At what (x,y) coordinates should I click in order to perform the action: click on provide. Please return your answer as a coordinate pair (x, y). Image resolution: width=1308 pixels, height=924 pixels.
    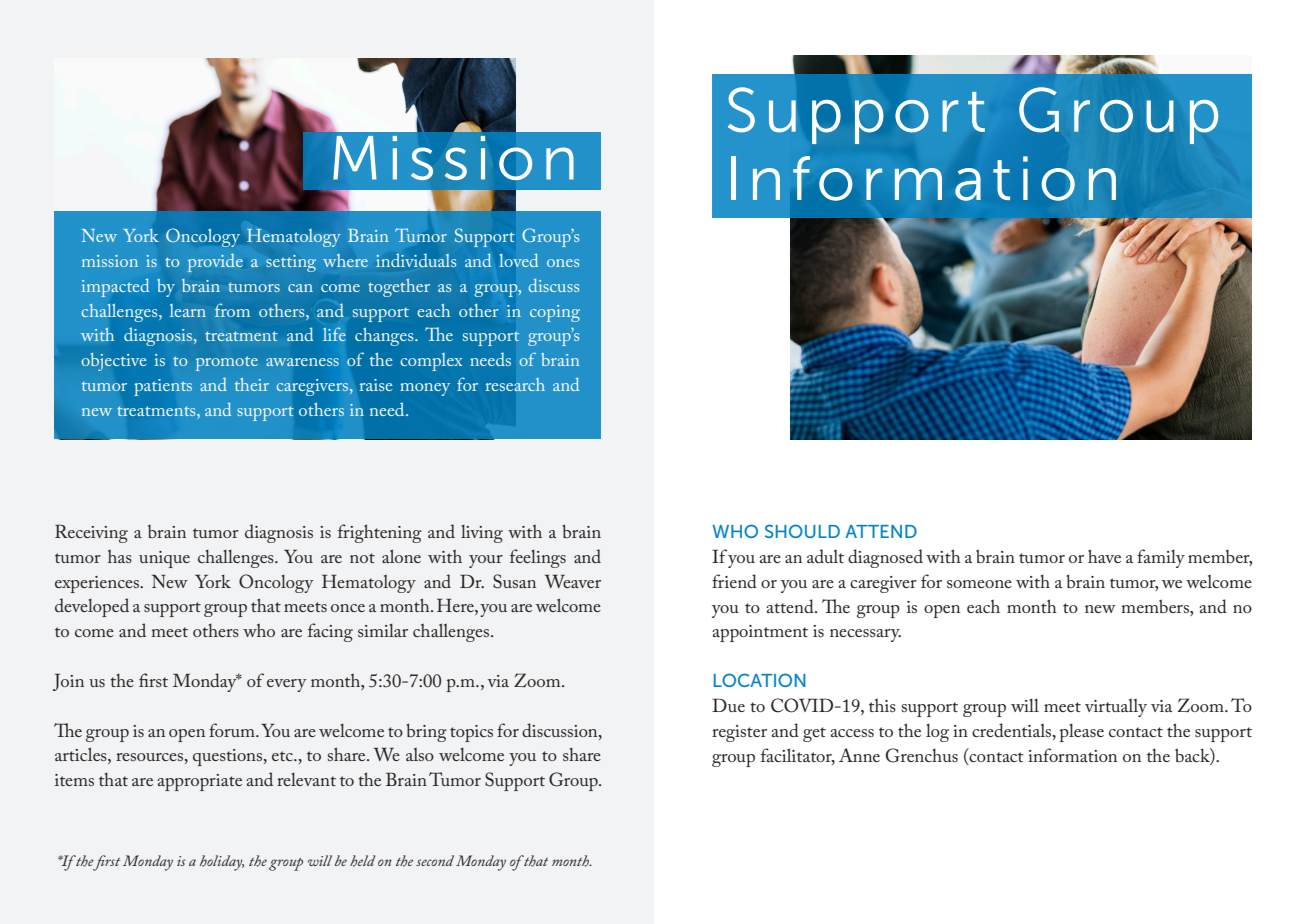
    Looking at the image, I should click on (215, 263).
